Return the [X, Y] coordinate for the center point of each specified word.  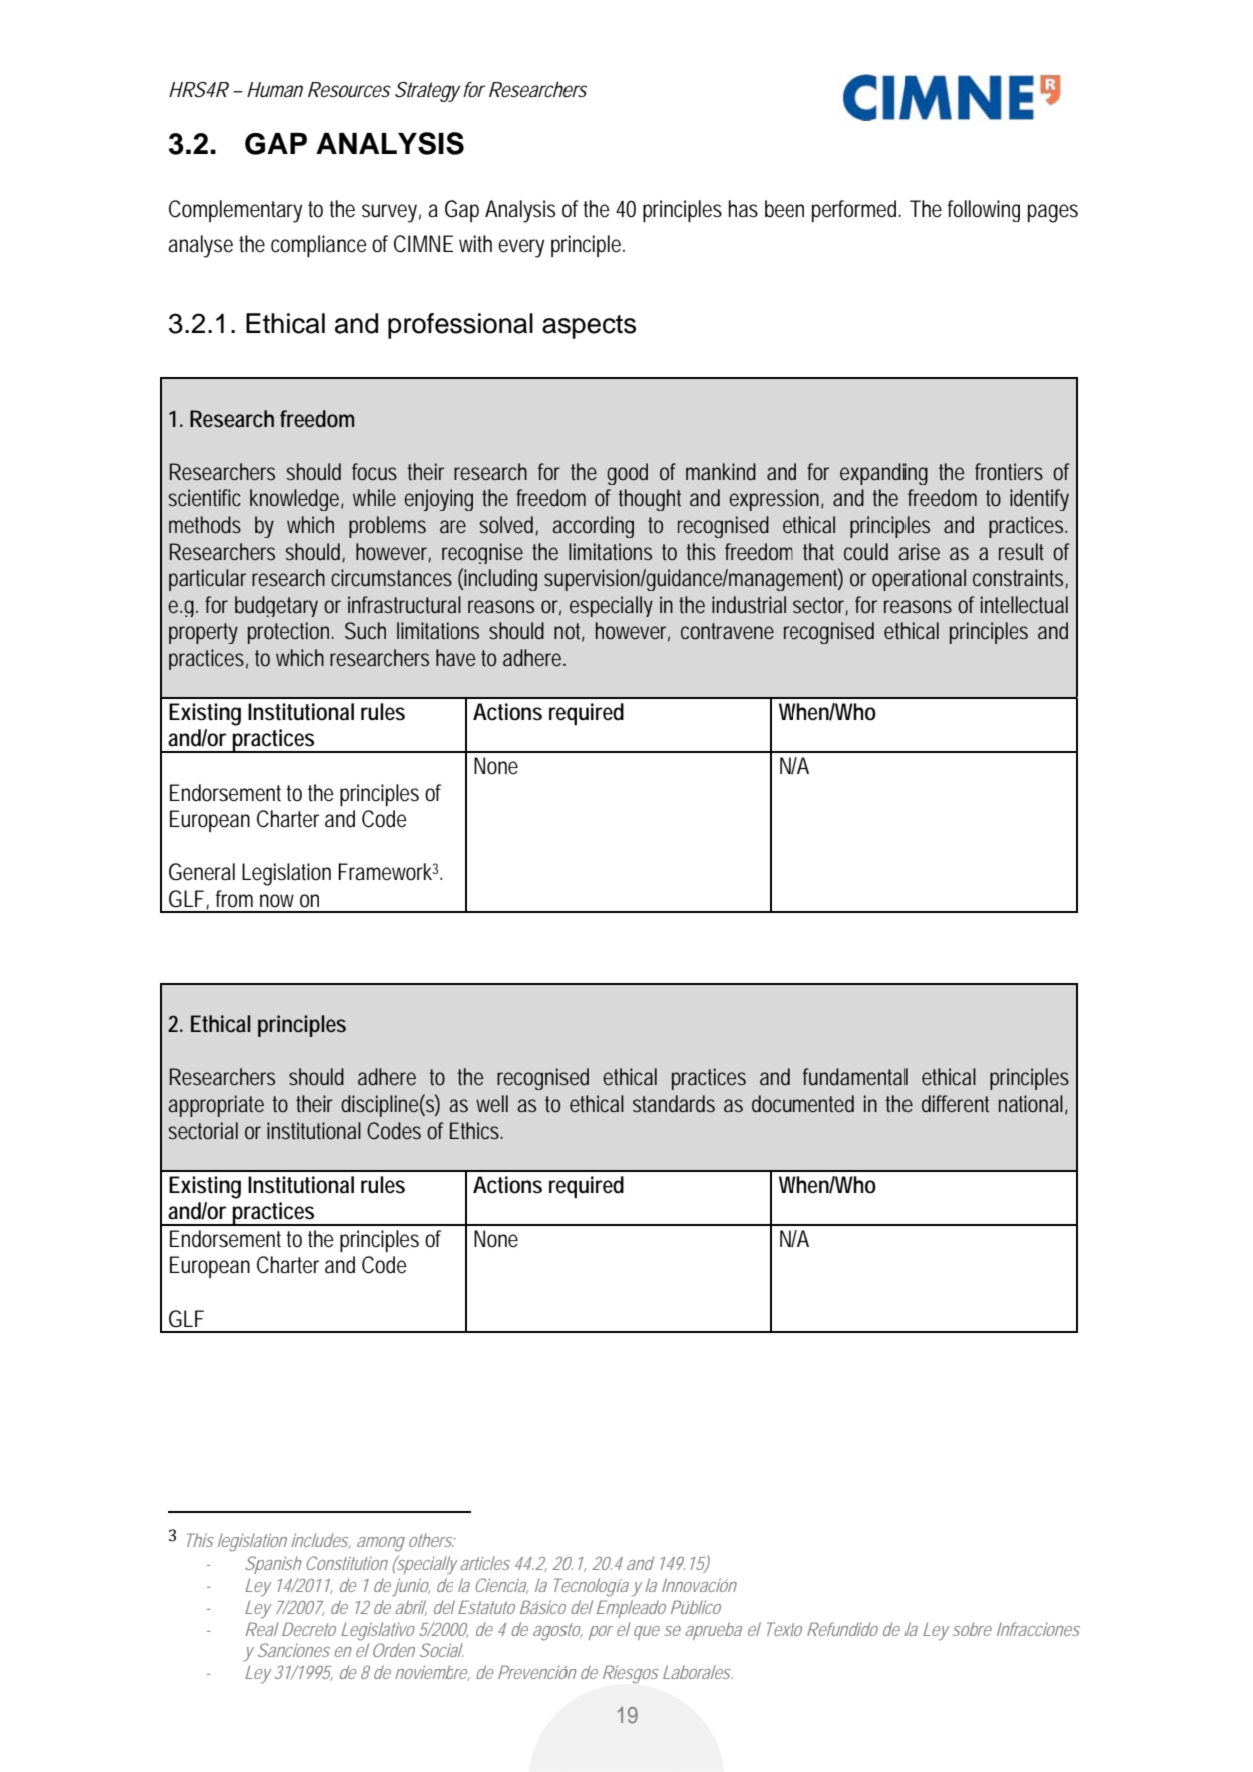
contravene [727, 631]
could [866, 551]
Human [275, 90]
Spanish [273, 1565]
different [955, 1103]
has [743, 209]
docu [774, 1104]
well [492, 1104]
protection [291, 633]
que [647, 1633]
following [984, 211]
